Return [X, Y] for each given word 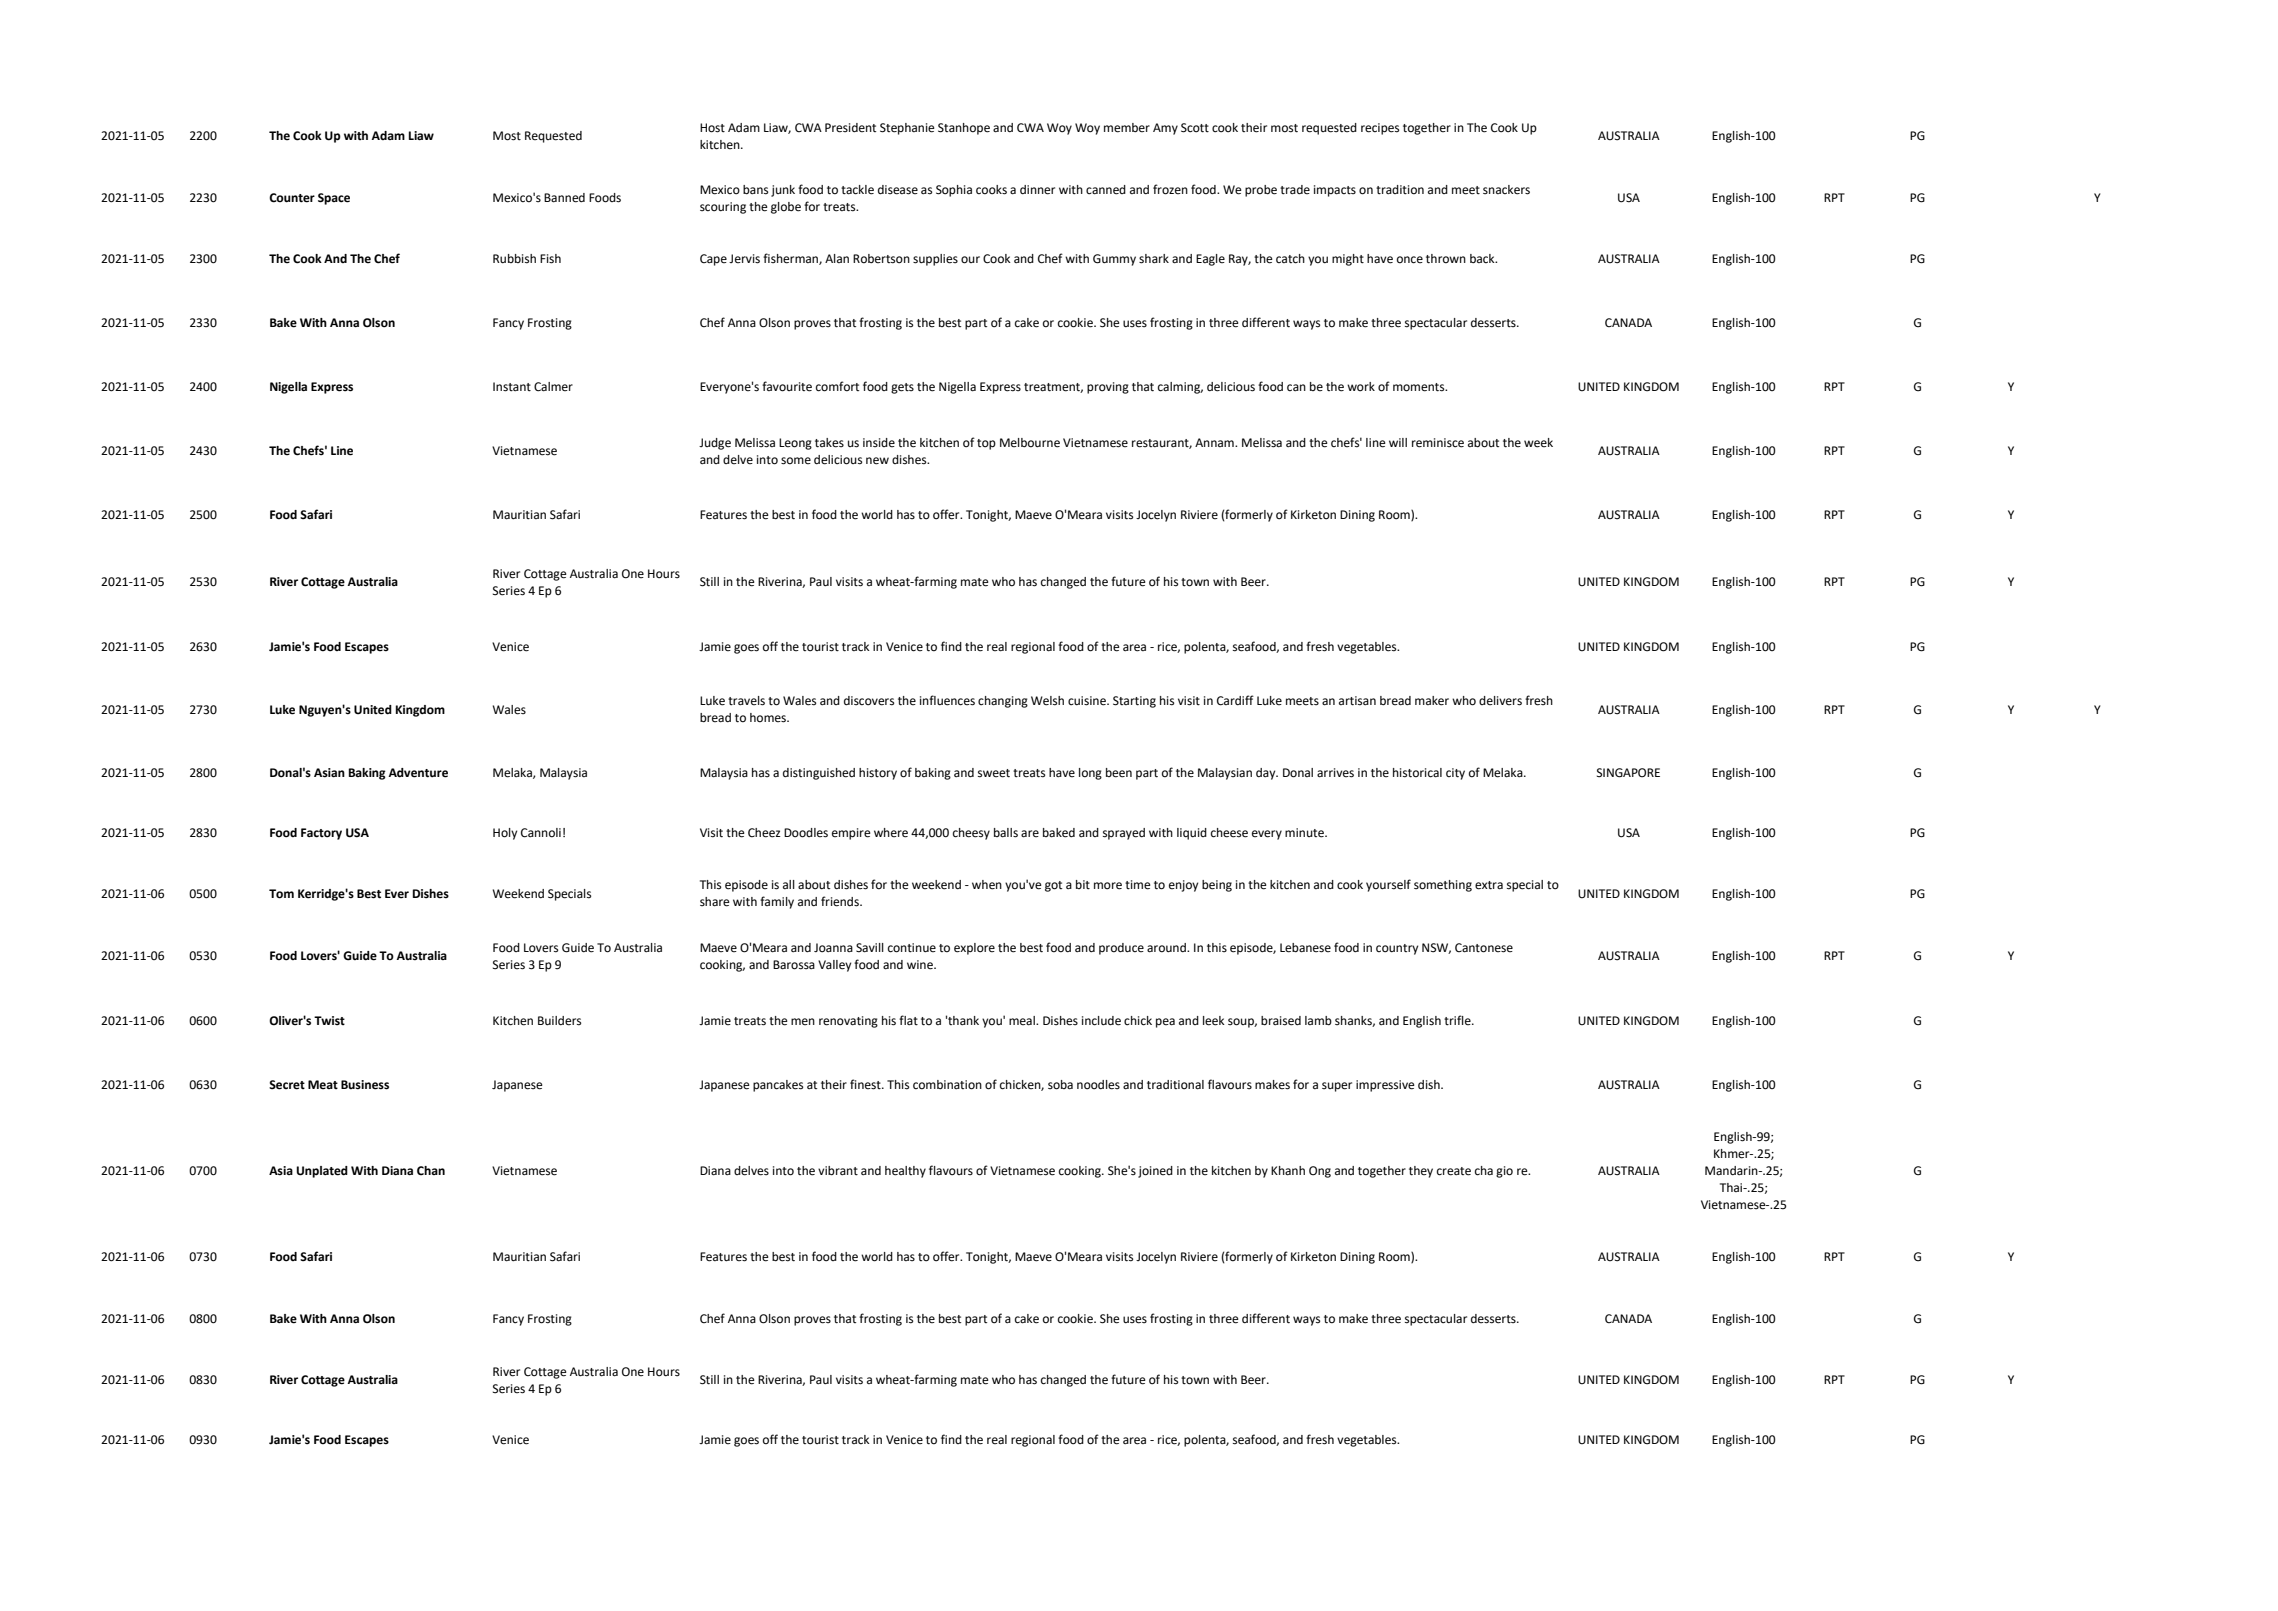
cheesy [971, 834]
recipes [1380, 129]
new [877, 461]
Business [365, 1085]
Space [334, 199]
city [1455, 774]
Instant [512, 387]
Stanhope [964, 129]
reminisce [1438, 443]
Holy [505, 834]
